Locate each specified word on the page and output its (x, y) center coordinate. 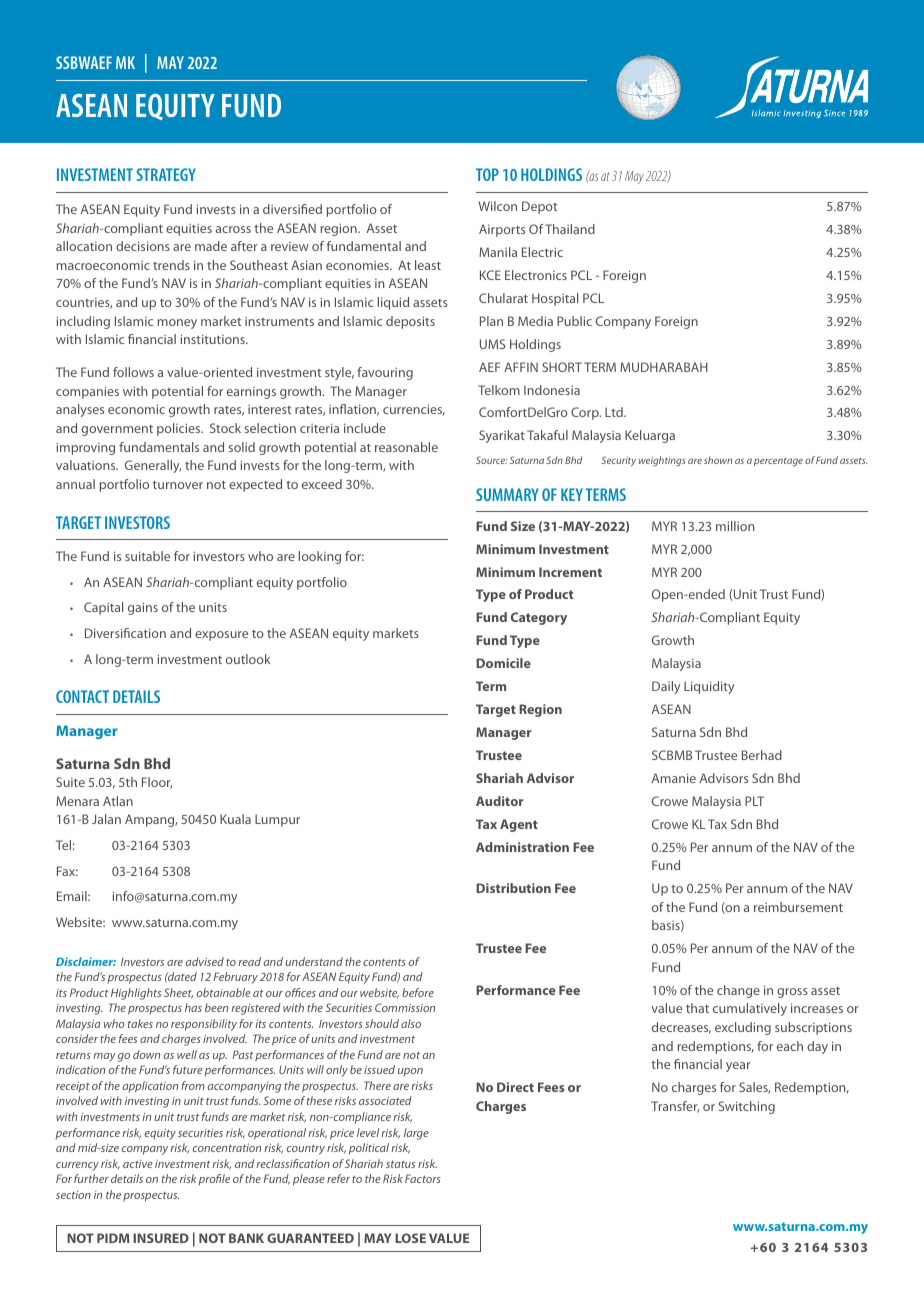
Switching (747, 1107)
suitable (147, 556)
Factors (423, 1178)
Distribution (513, 888)
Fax (67, 871)
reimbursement (798, 907)
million (735, 526)
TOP (487, 174)
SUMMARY (507, 494)
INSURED (161, 1238)
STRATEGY (166, 174)
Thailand (570, 229)
